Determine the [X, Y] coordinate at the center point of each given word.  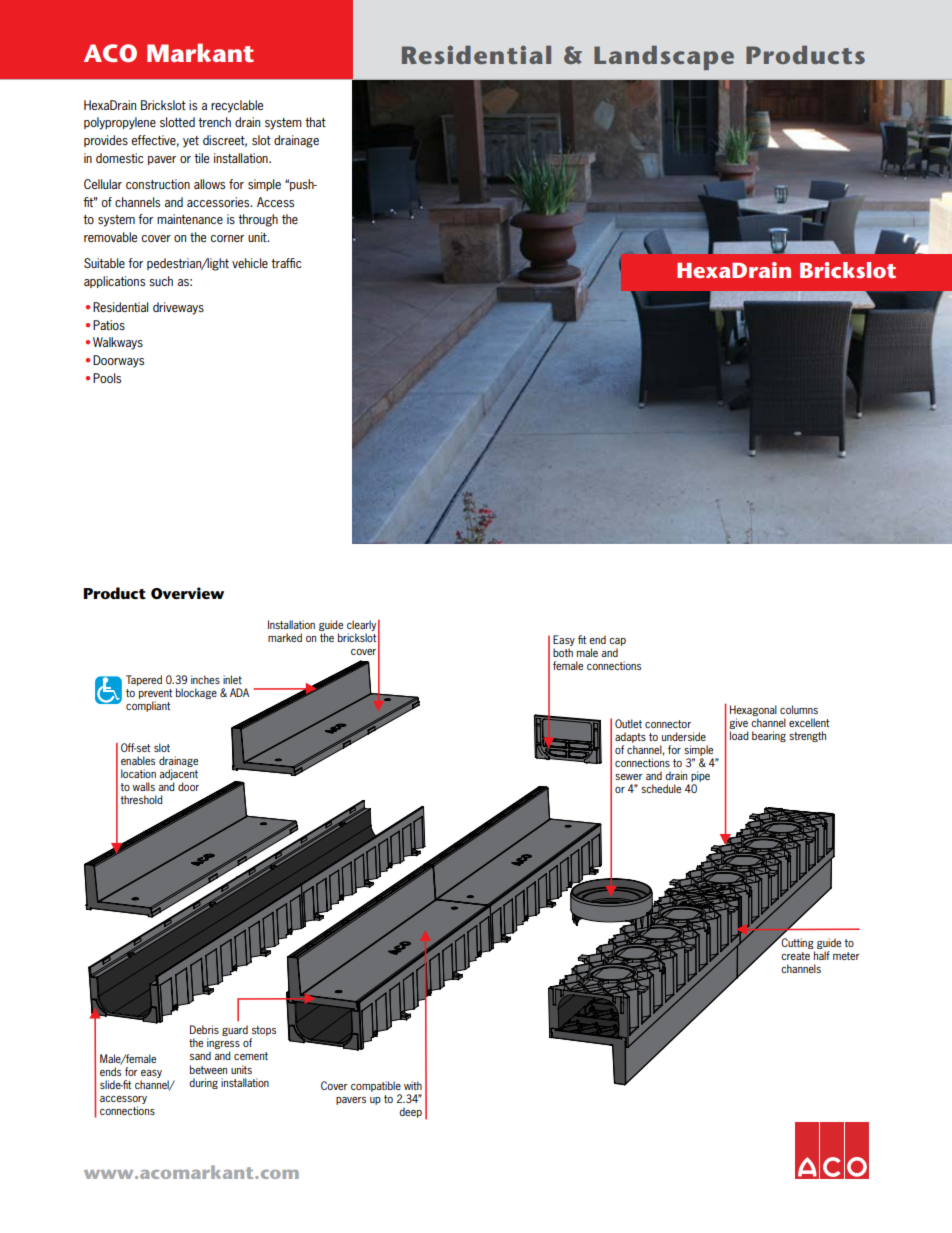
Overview [187, 593]
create [795, 956]
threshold [141, 799]
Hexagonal [753, 710]
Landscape [664, 58]
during [203, 1083]
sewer [629, 777]
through [258, 220]
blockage [196, 693]
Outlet [628, 723]
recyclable [237, 106]
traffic [286, 263]
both [563, 652]
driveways [178, 308]
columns [799, 709]
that [315, 122]
